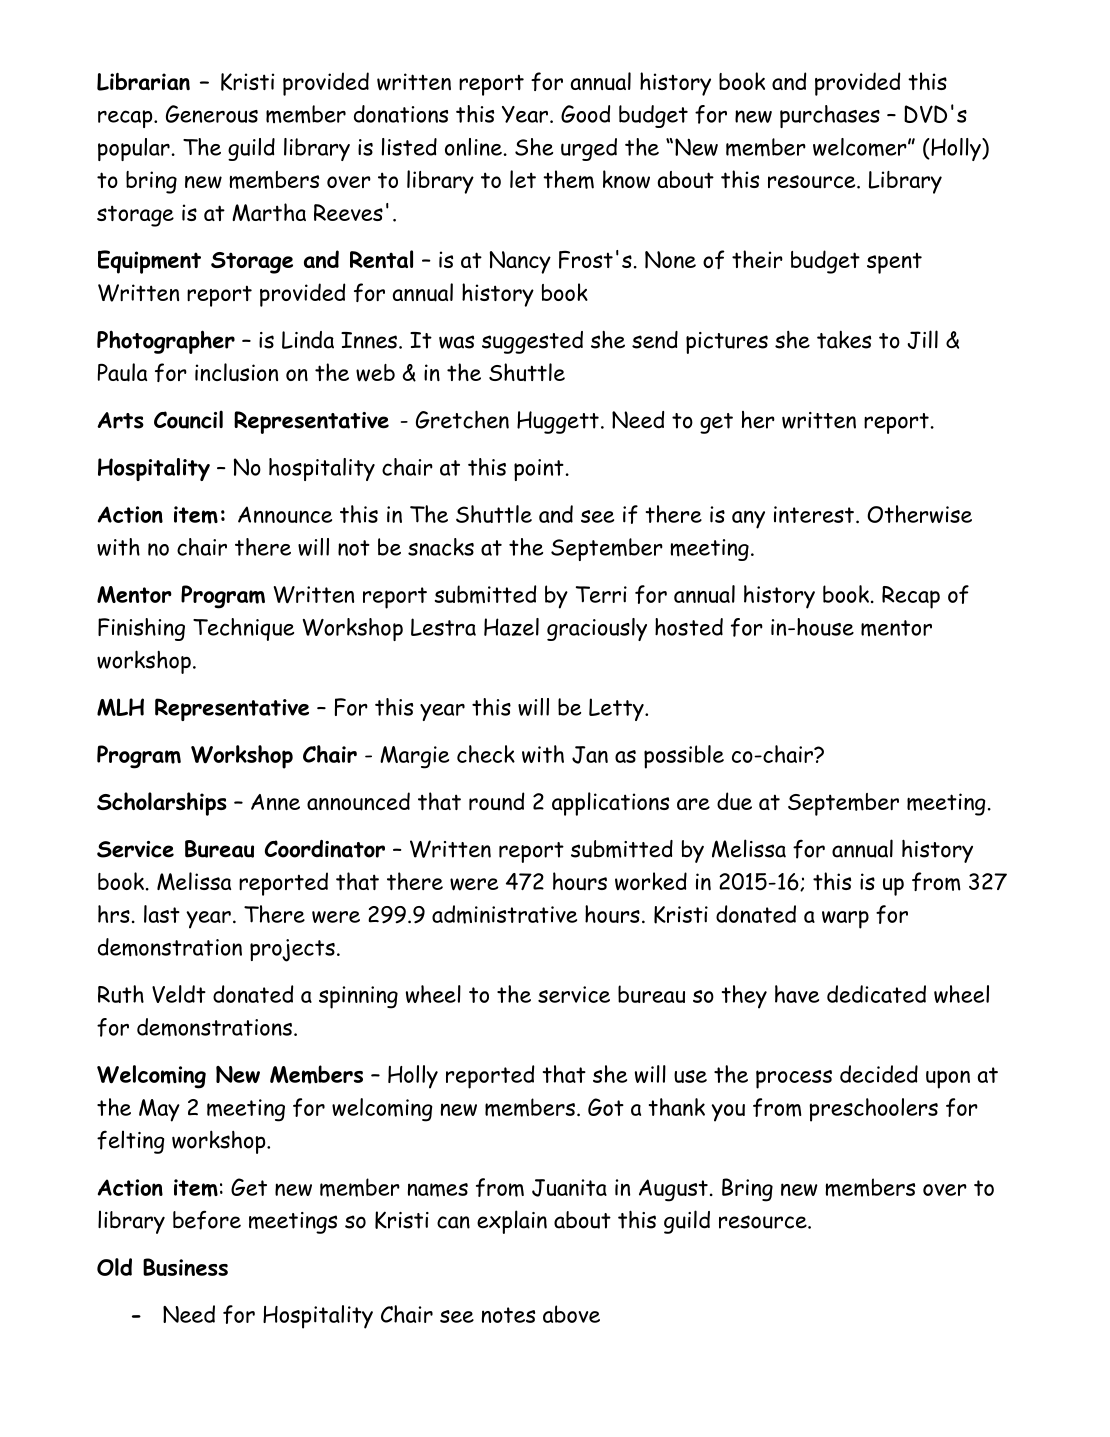  I want to click on check, so click(486, 754).
